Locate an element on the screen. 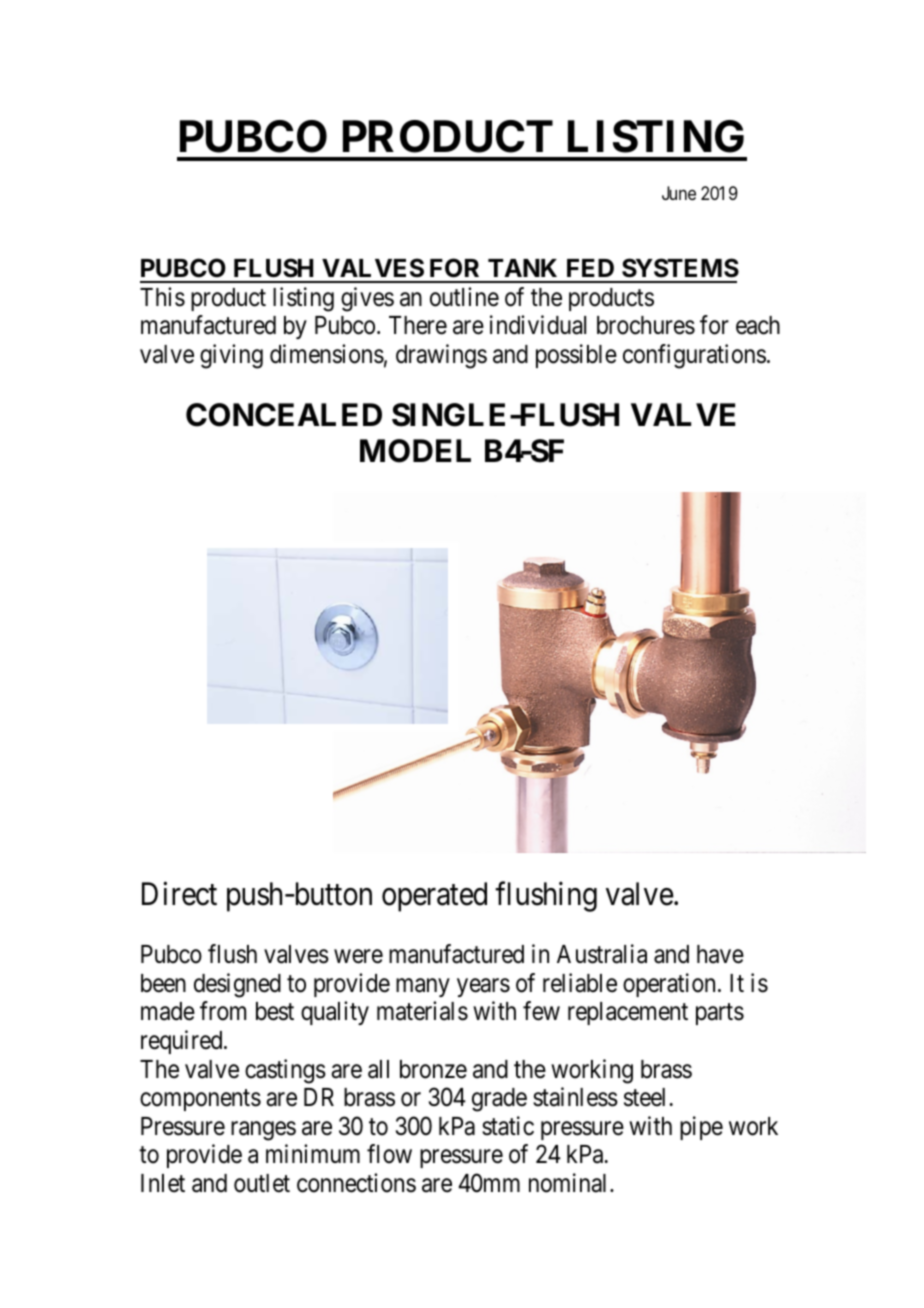 This screenshot has height=1308, width=924. outlet is located at coordinates (262, 1183).
